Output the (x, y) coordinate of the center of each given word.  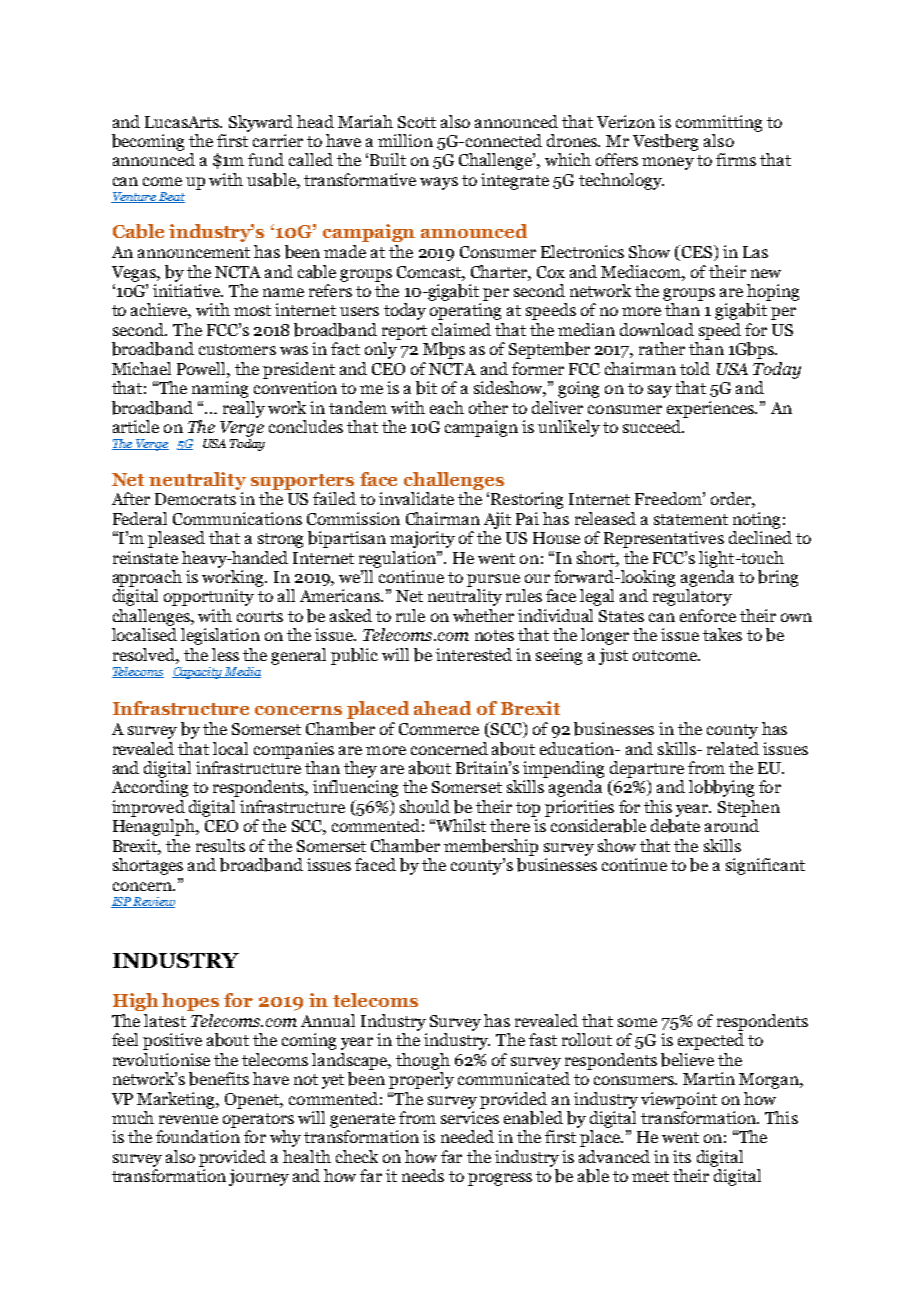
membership (491, 847)
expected (711, 1041)
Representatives (664, 539)
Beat (171, 197)
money (668, 163)
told (695, 368)
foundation (198, 1136)
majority (422, 539)
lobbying (721, 788)
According (150, 788)
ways (439, 183)
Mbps (444, 350)
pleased (176, 539)
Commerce (439, 729)
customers (237, 349)
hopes (190, 1002)
